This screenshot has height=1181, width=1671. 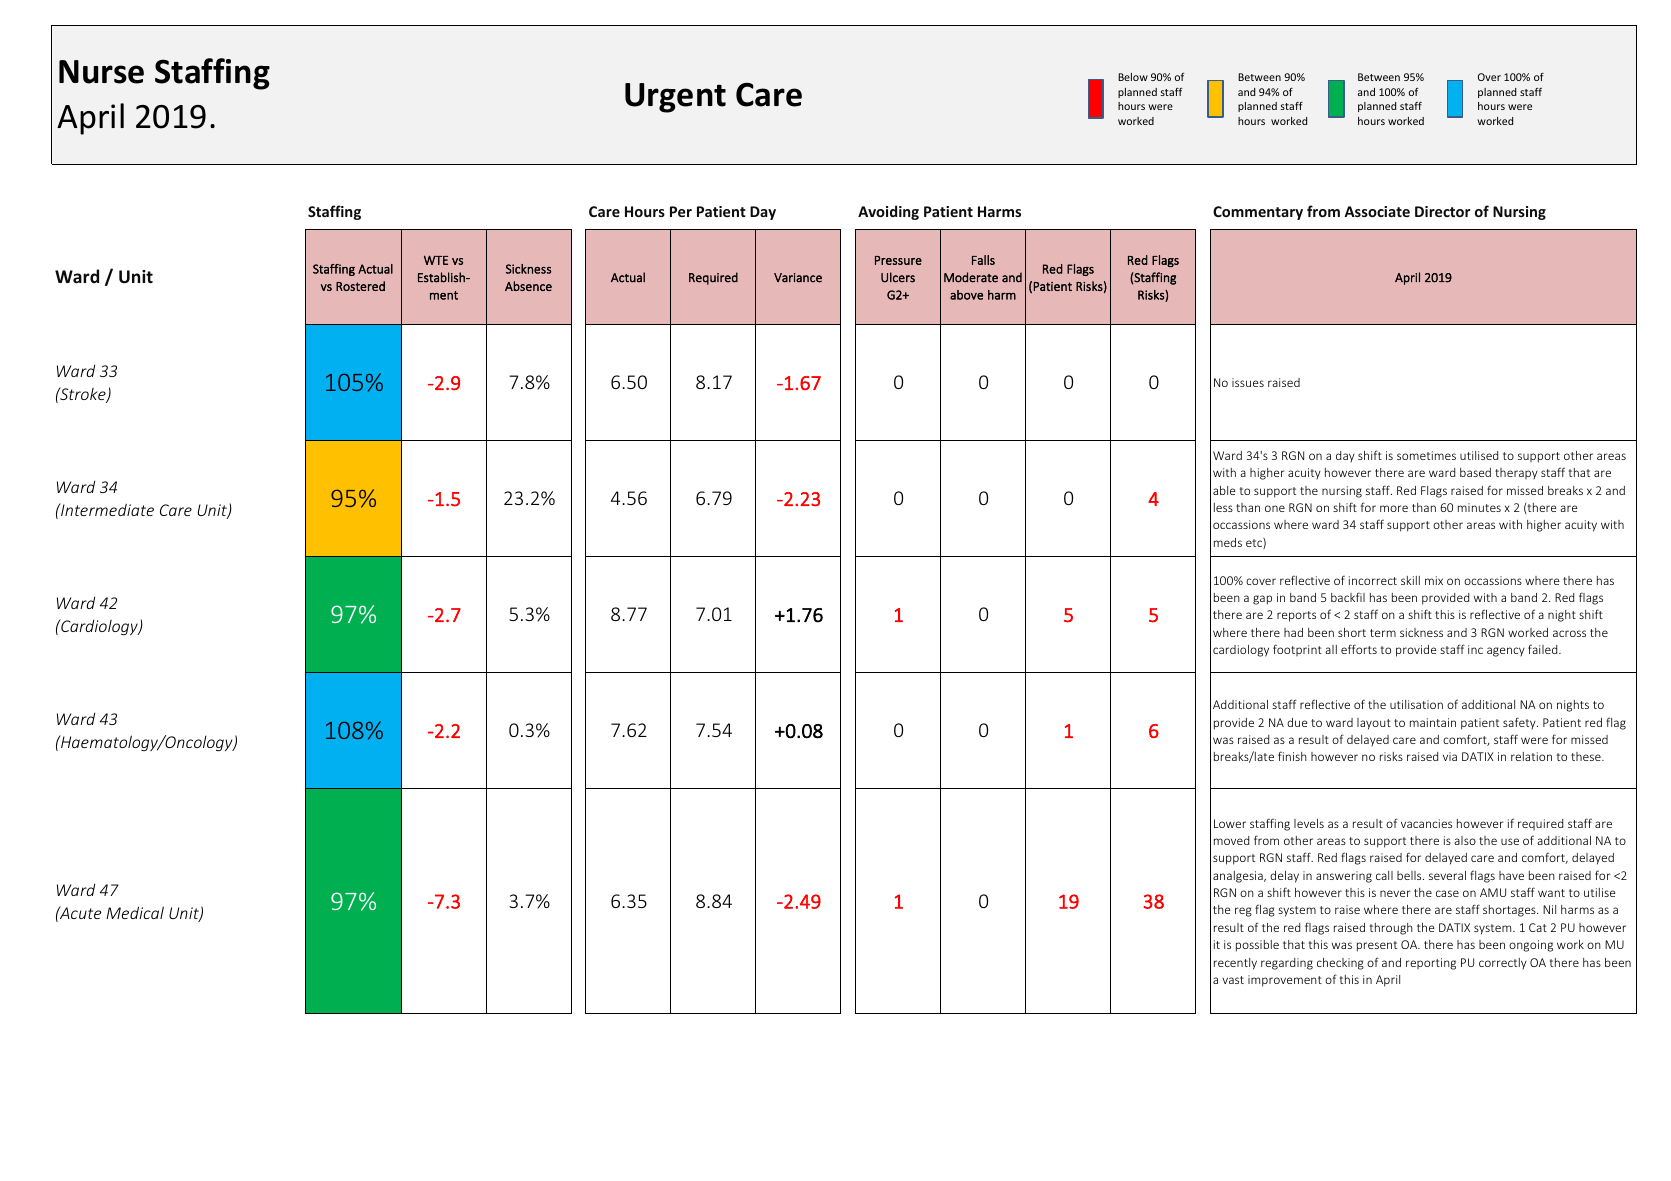 I want to click on efforts, so click(x=1359, y=649).
